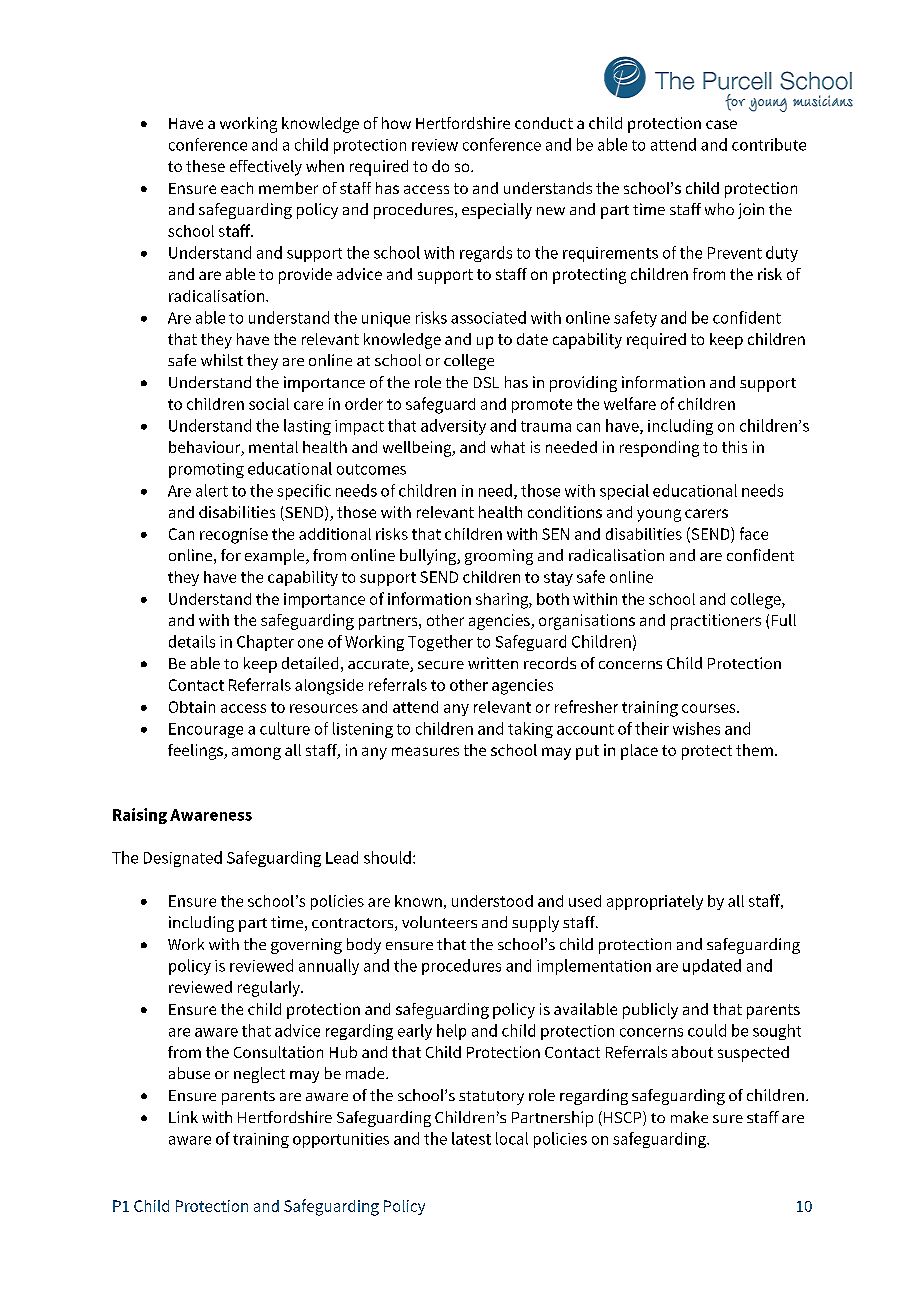 The height and width of the document is (1308, 924). What do you see at coordinates (721, 124) in the document?
I see `case` at bounding box center [721, 124].
